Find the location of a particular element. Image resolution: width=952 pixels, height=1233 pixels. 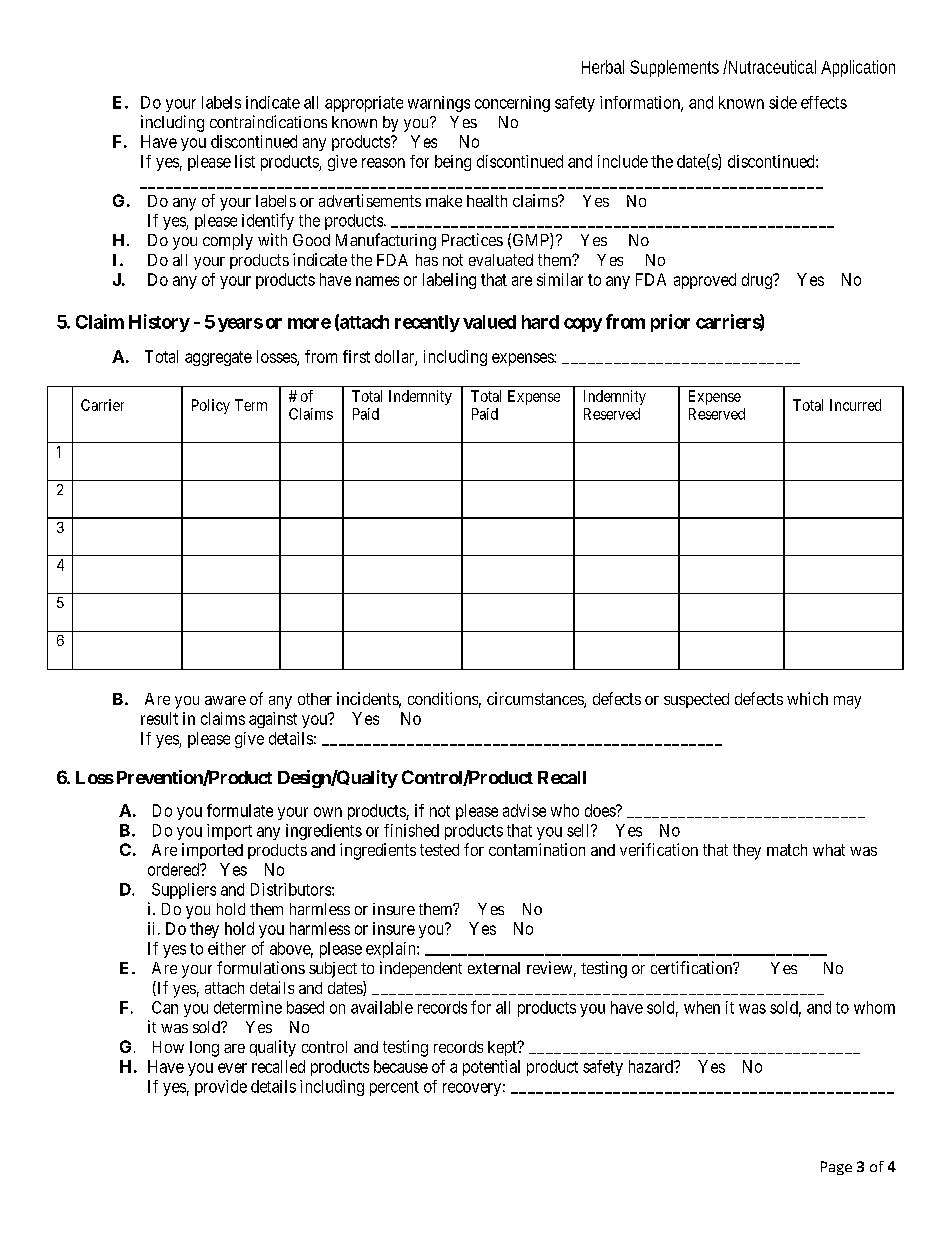

contraindications is located at coordinates (268, 121).
